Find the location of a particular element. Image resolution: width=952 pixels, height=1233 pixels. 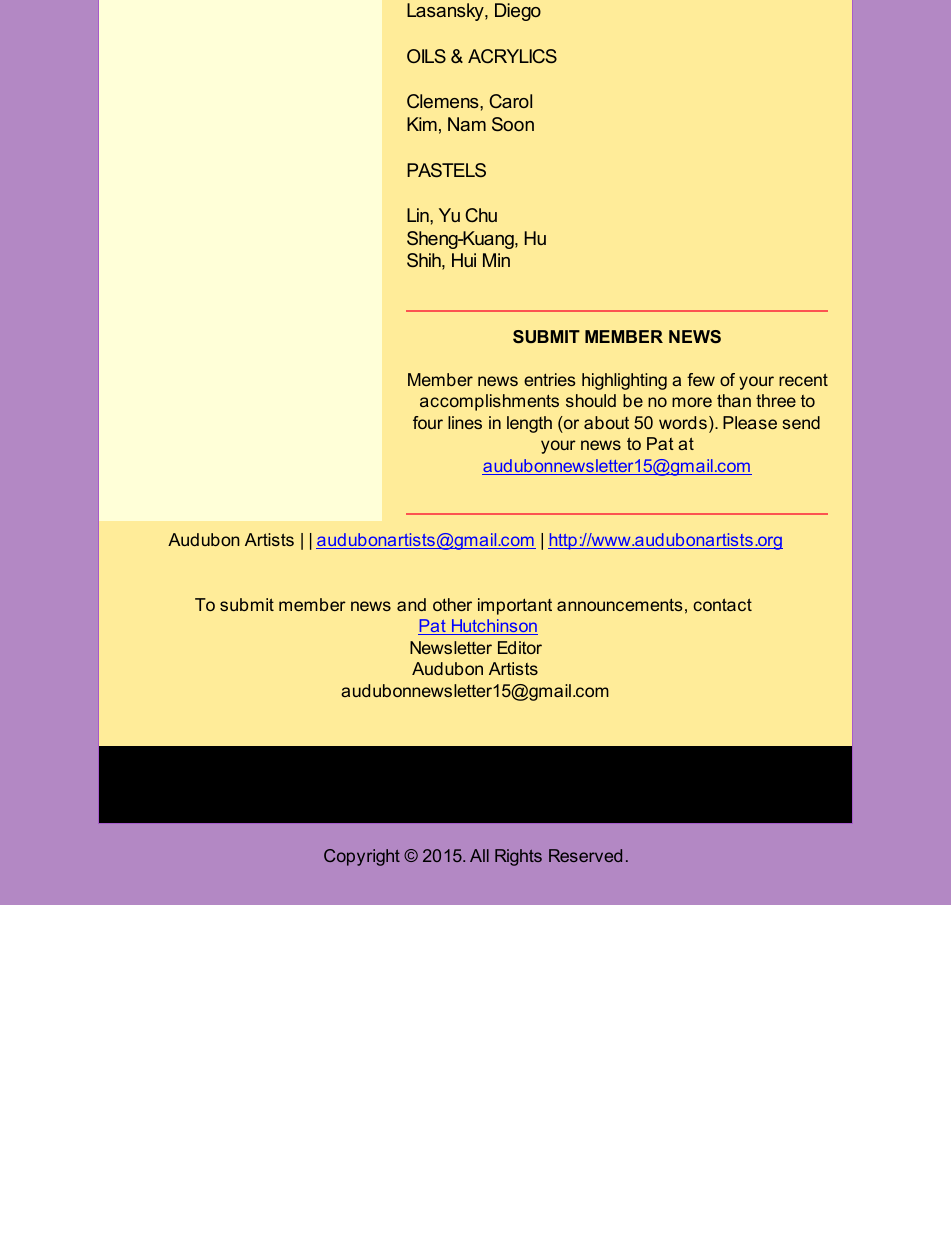

Shih is located at coordinates (425, 261).
